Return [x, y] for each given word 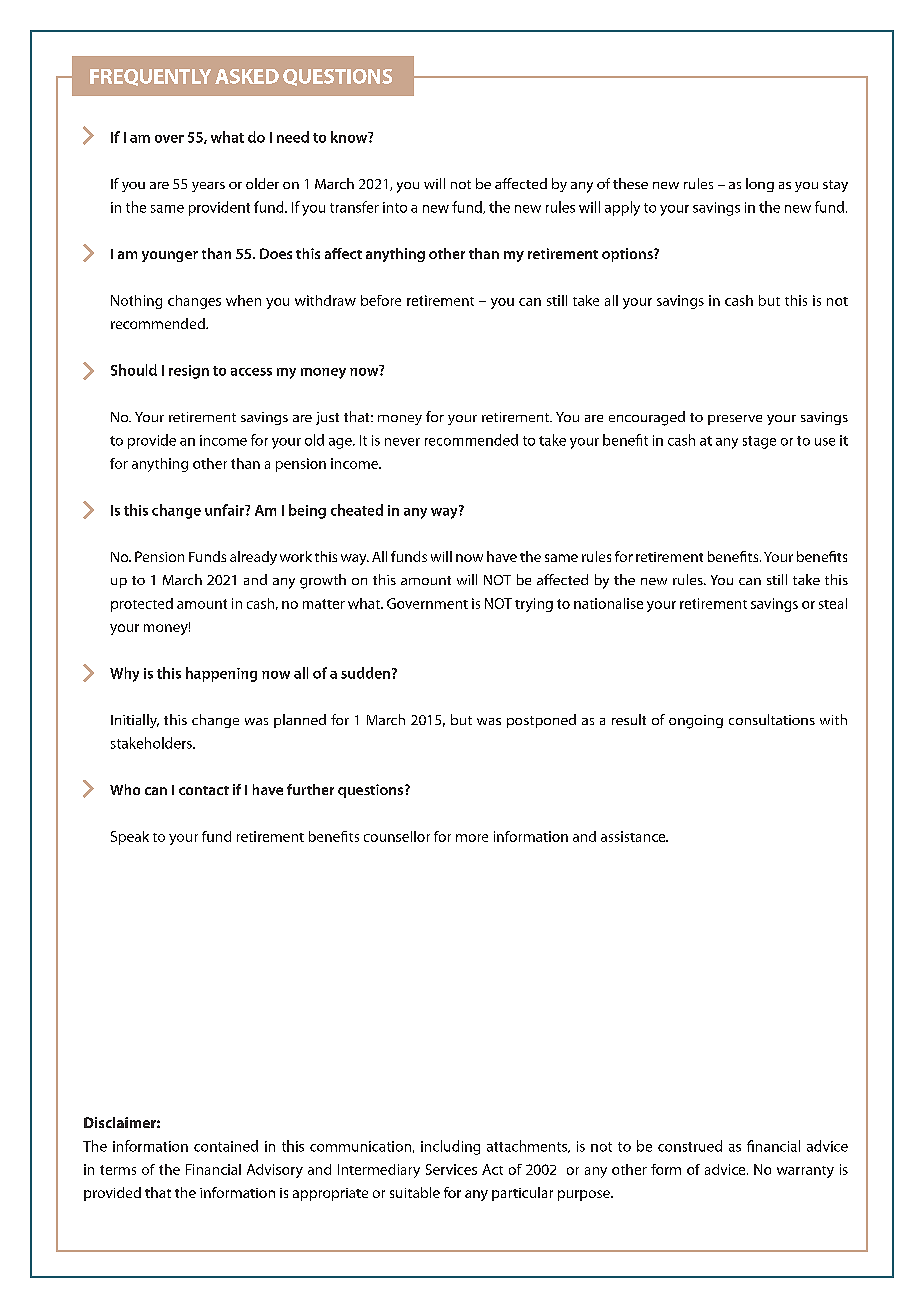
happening [221, 674]
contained [226, 1146]
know [350, 137]
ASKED [247, 76]
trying [534, 605]
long [760, 185]
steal [833, 603]
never [402, 442]
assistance [634, 836]
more [472, 838]
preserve [735, 420]
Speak [130, 838]
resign [189, 372]
